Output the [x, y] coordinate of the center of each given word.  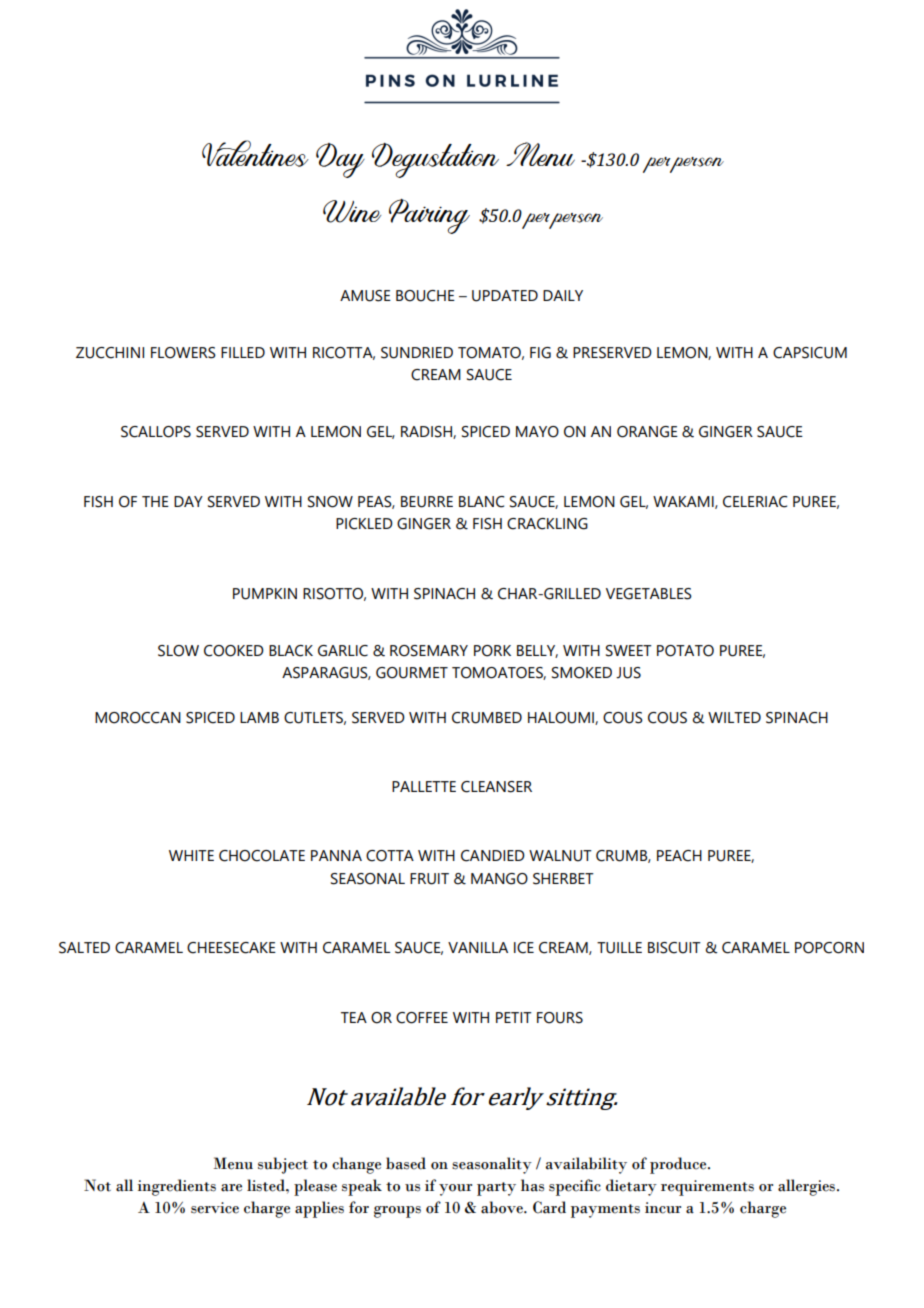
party [496, 1189]
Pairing [429, 216]
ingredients [177, 1187]
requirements [707, 1188]
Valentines [255, 153]
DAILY [563, 295]
